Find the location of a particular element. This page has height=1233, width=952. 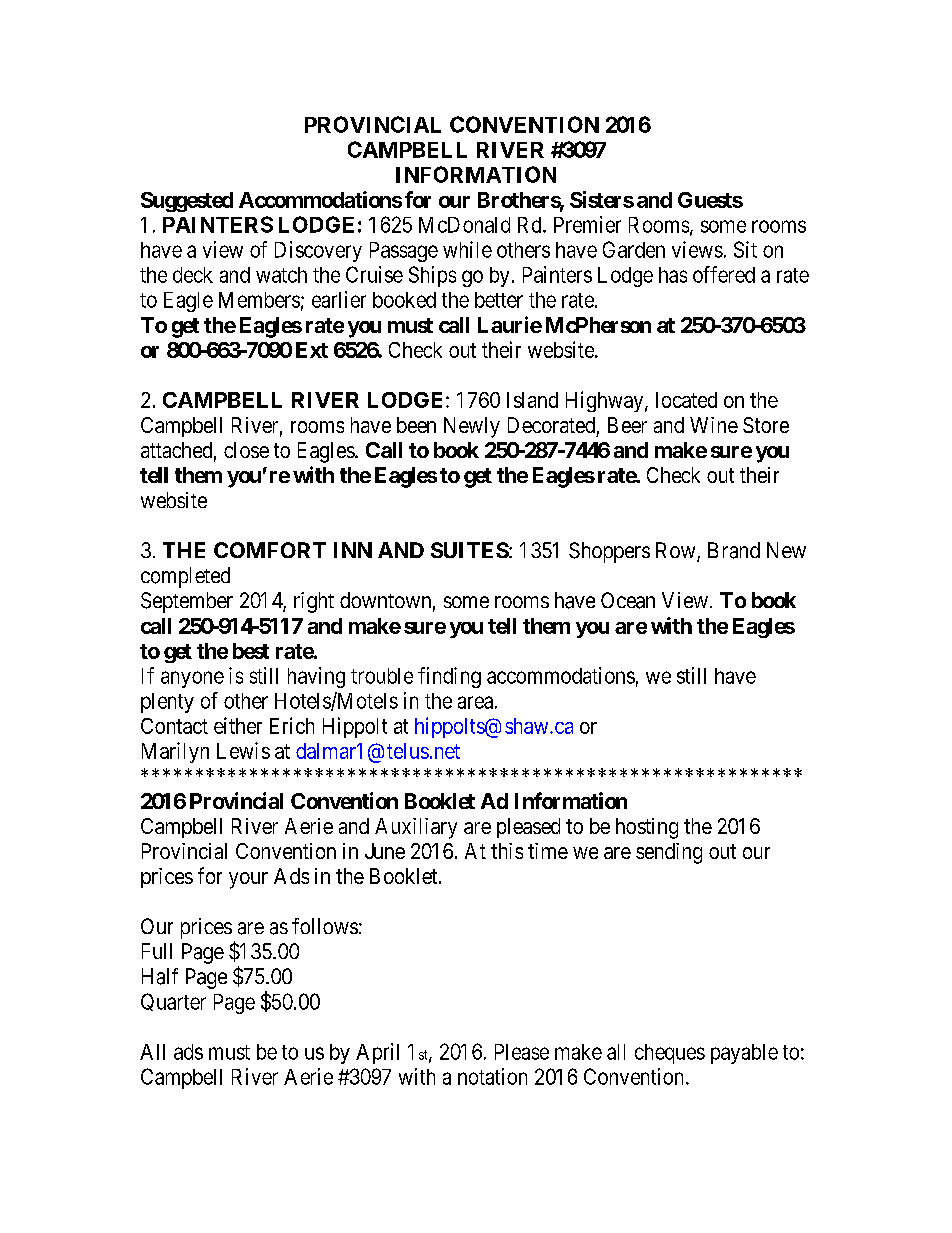

Ocean is located at coordinates (628, 600).
